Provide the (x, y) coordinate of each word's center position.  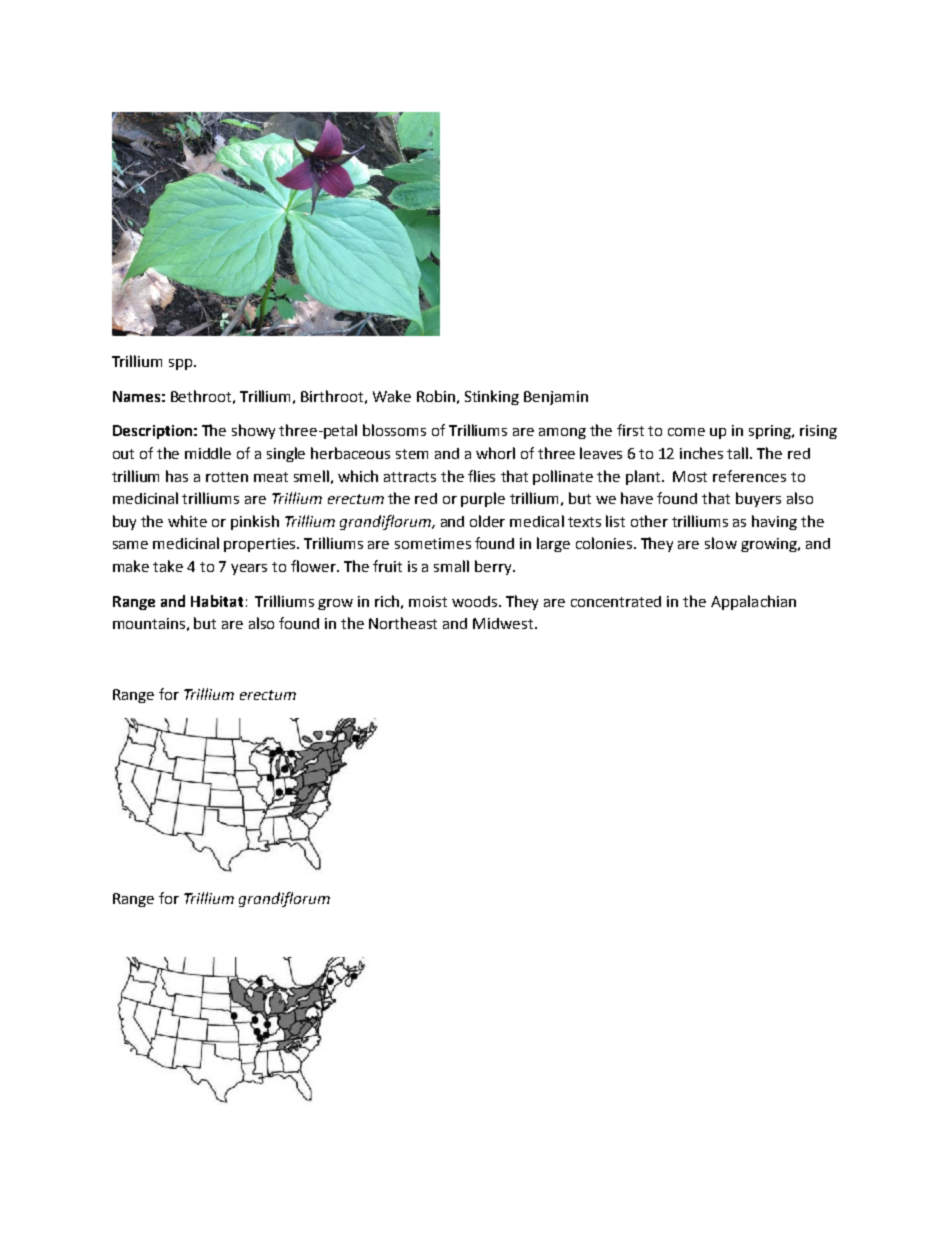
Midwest (503, 623)
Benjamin (556, 398)
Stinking (492, 397)
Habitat (217, 601)
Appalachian (753, 602)
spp (182, 364)
